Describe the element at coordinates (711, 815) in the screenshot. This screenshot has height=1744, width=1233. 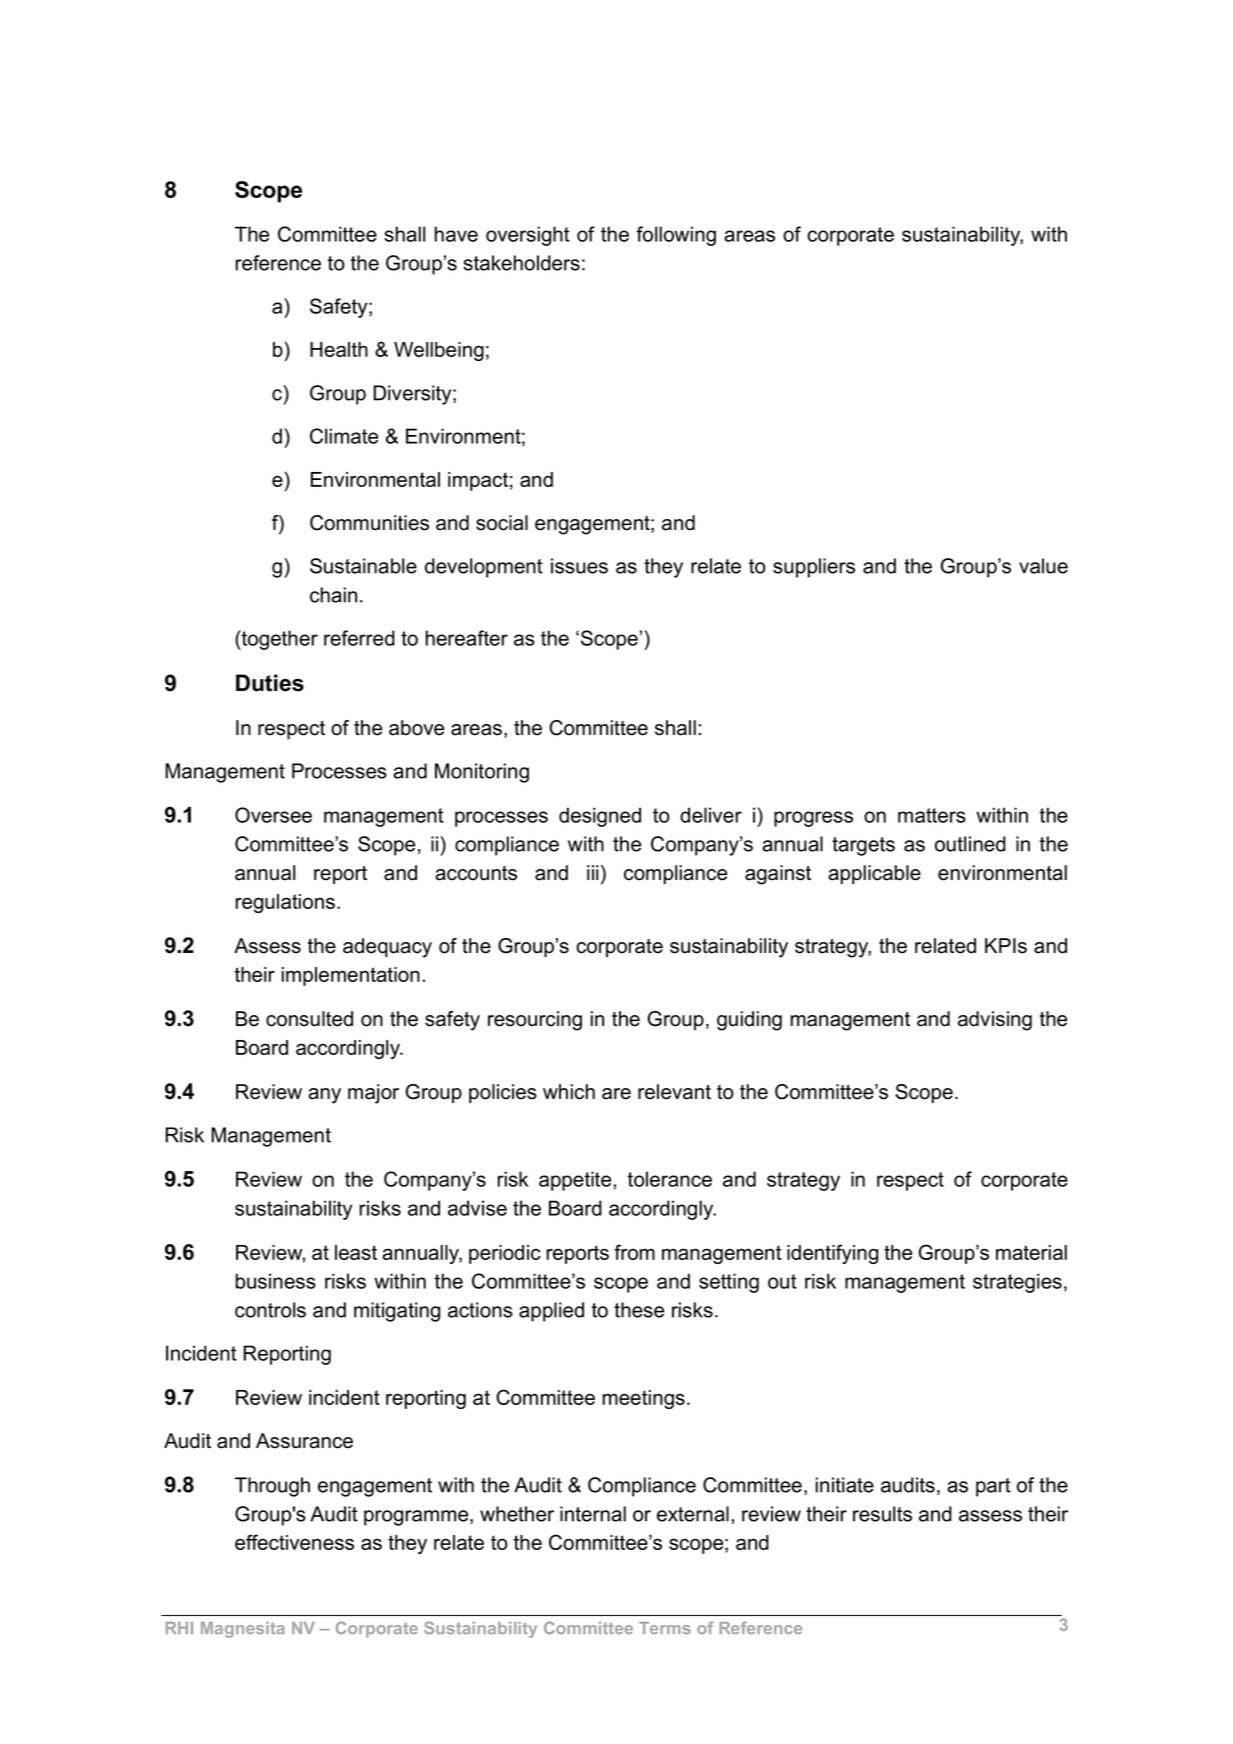
I see `deliver` at that location.
